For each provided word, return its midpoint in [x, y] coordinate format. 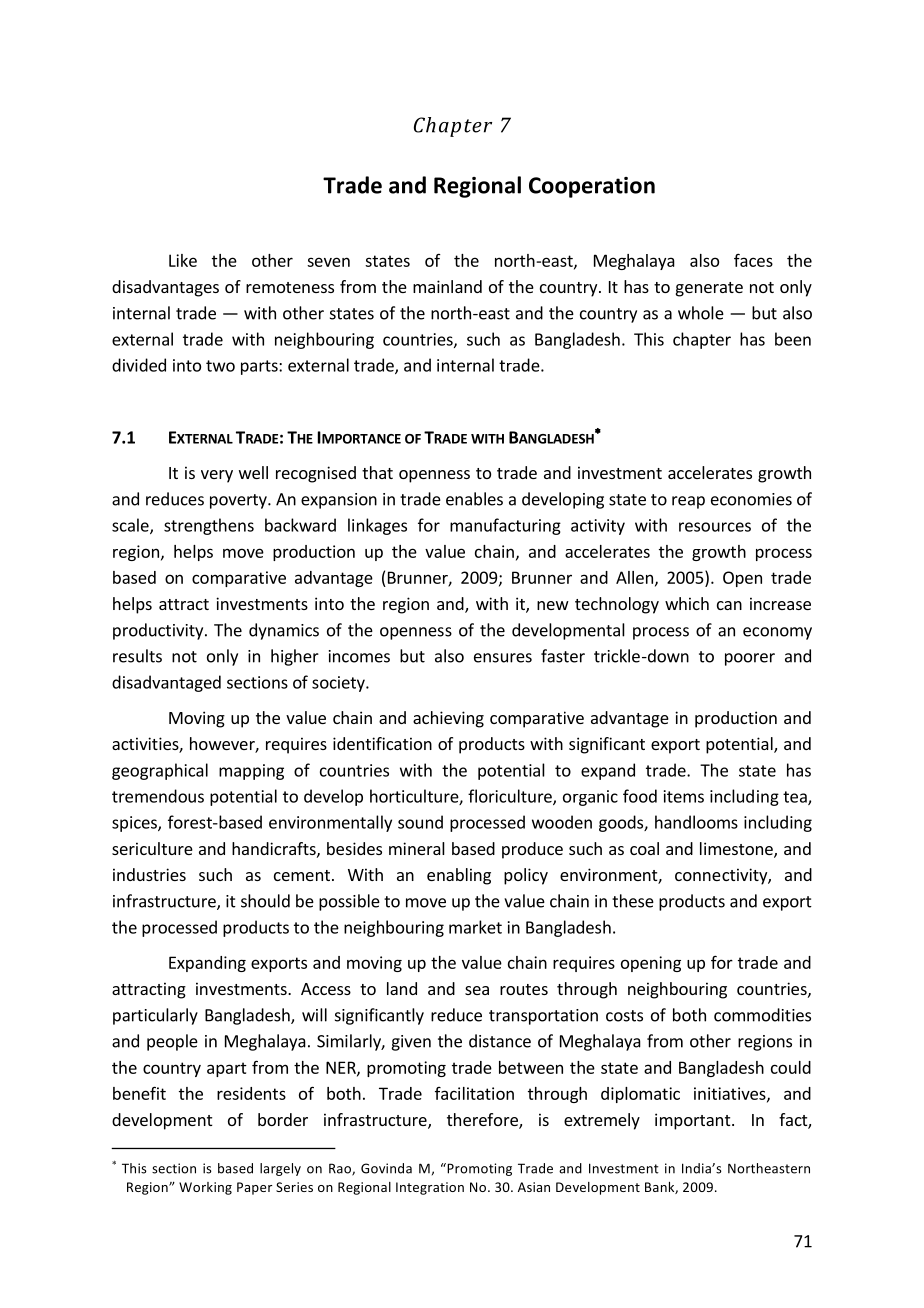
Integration [430, 1188]
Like [183, 260]
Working [205, 1188]
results [137, 656]
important [694, 1121]
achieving [448, 719]
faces [753, 260]
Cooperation [592, 187]
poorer [750, 659]
